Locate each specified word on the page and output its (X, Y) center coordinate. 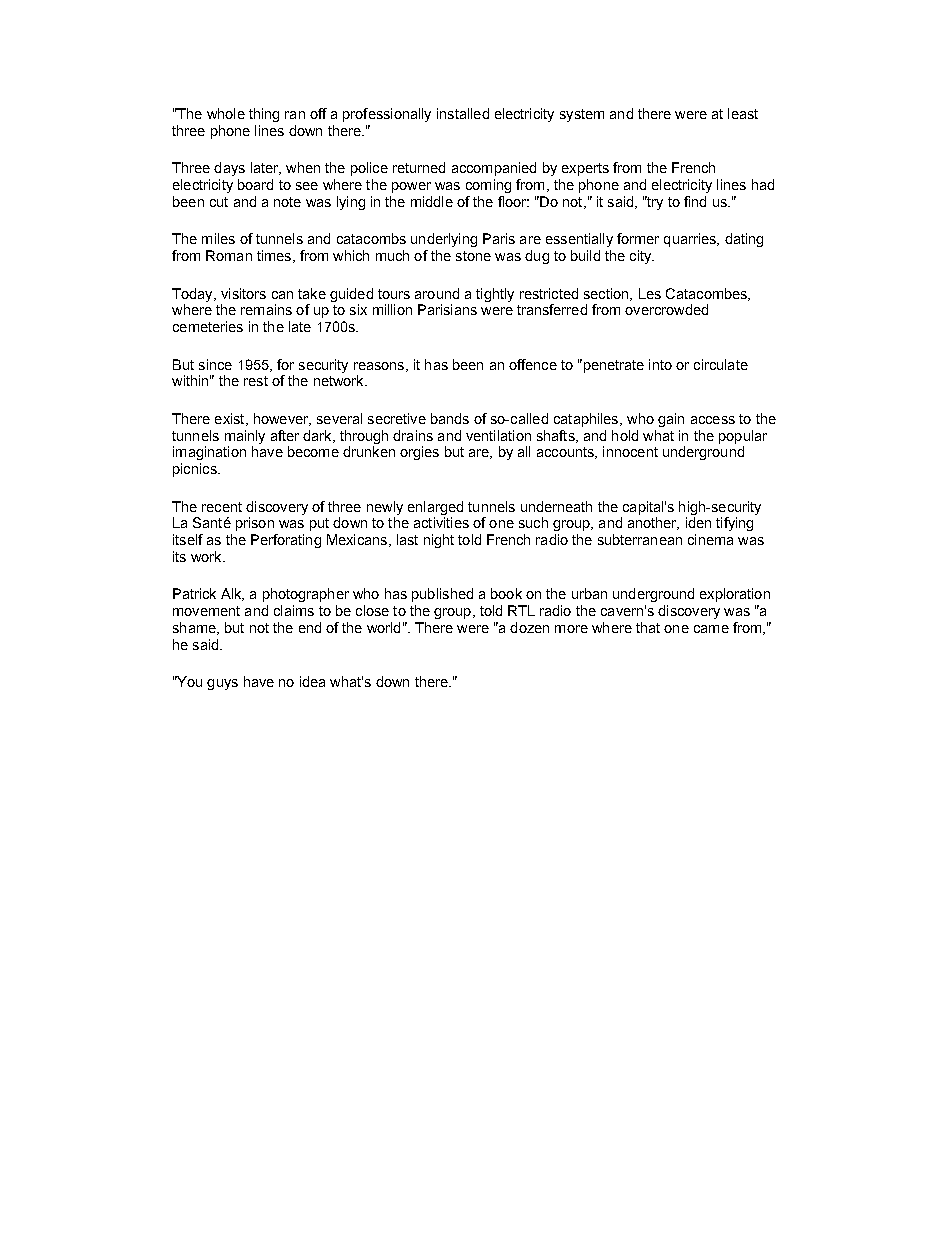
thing (264, 115)
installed (463, 113)
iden (698, 522)
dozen (529, 627)
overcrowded (666, 309)
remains (266, 309)
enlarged (435, 508)
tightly (495, 295)
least (743, 113)
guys (222, 684)
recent (222, 507)
